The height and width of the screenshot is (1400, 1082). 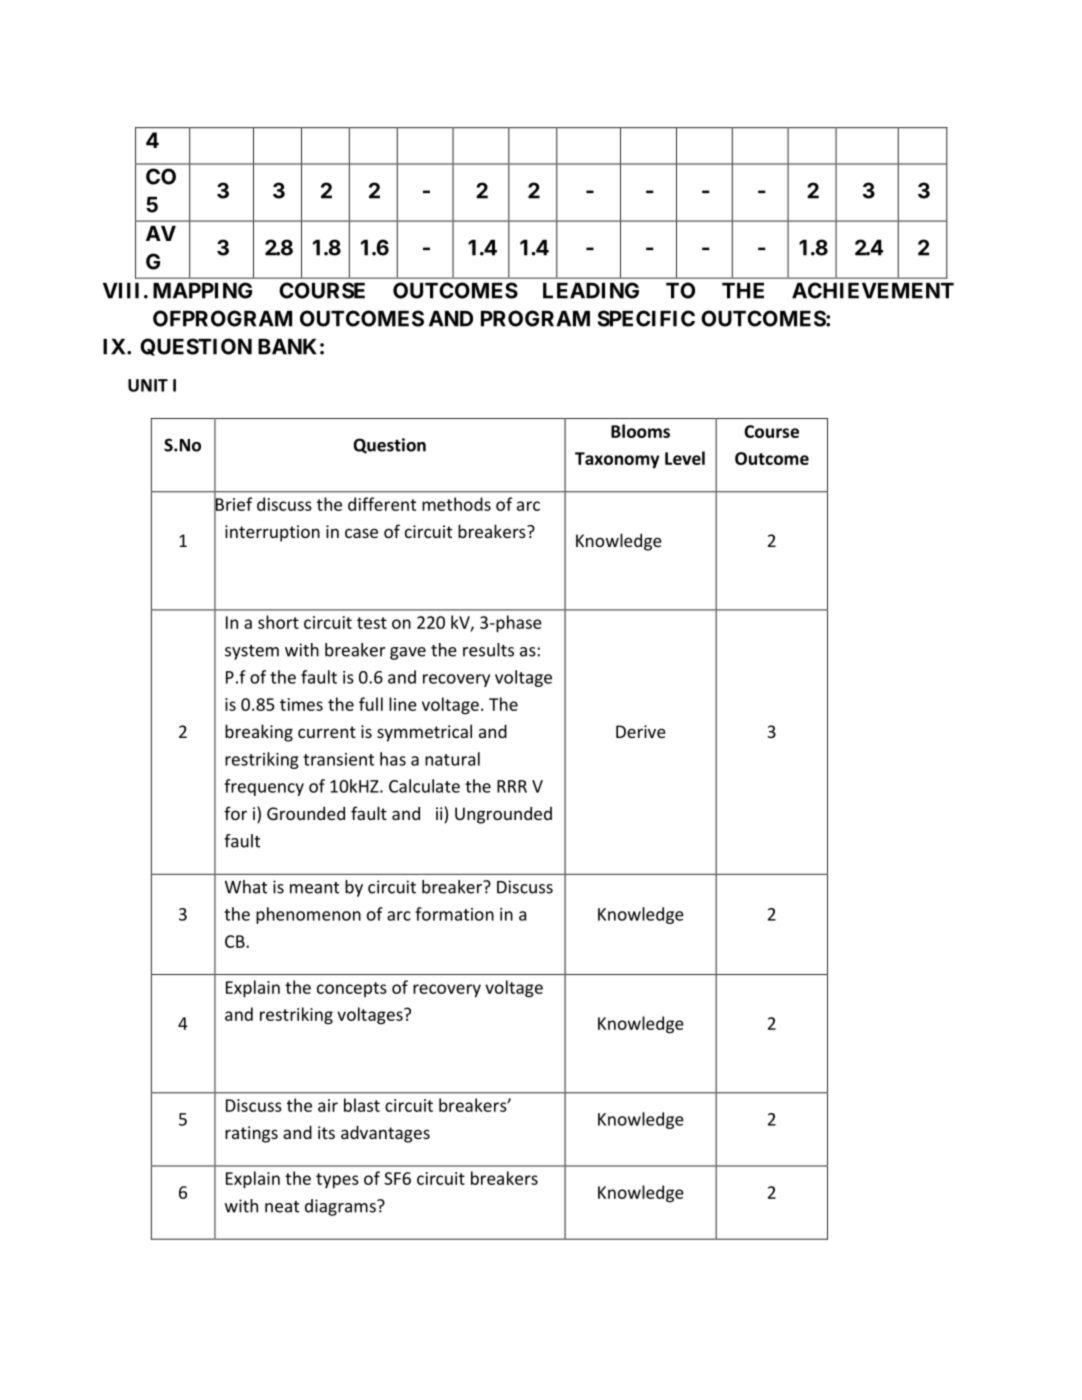 I want to click on RRR, so click(x=512, y=786).
